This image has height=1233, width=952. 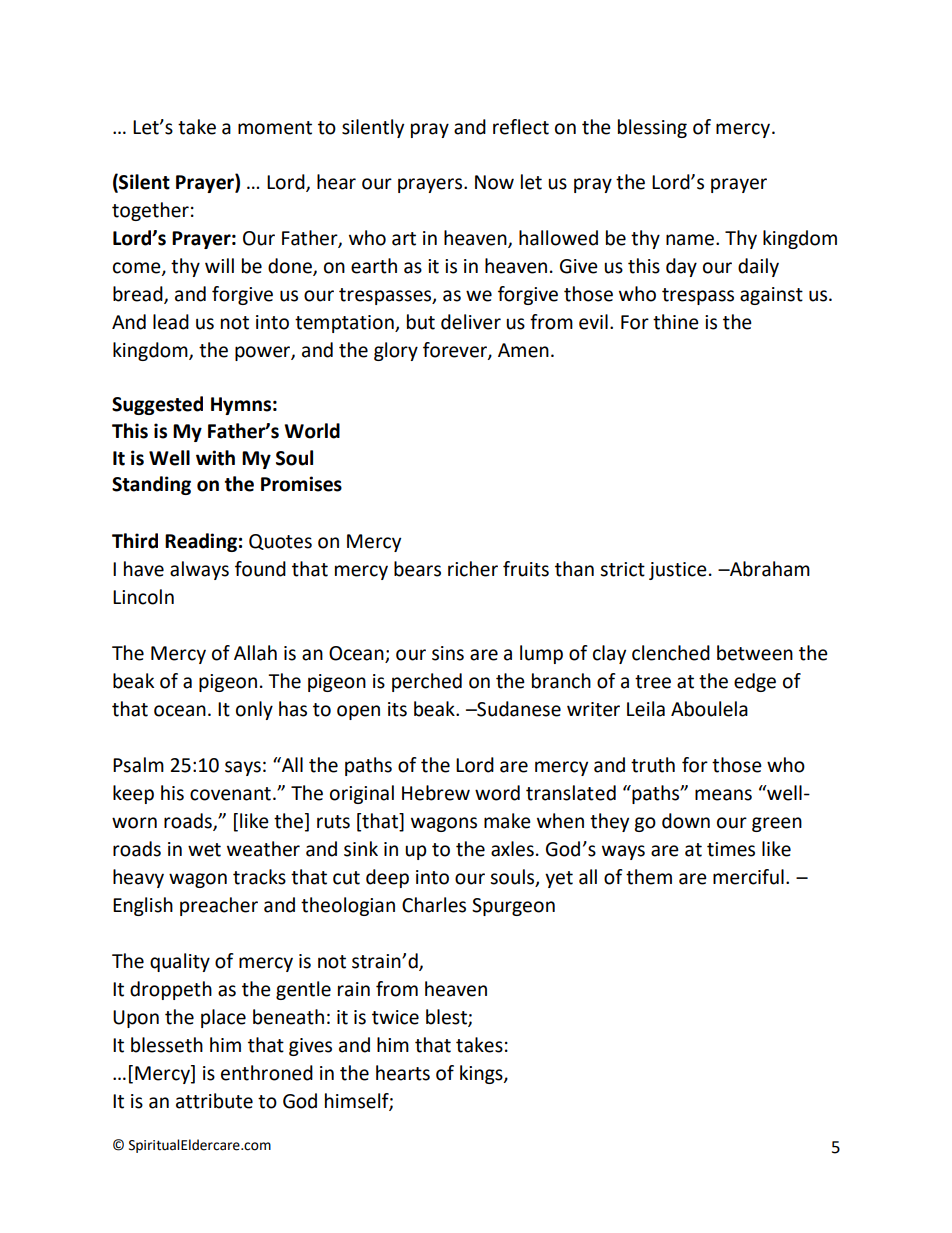 I want to click on moment, so click(x=275, y=128).
